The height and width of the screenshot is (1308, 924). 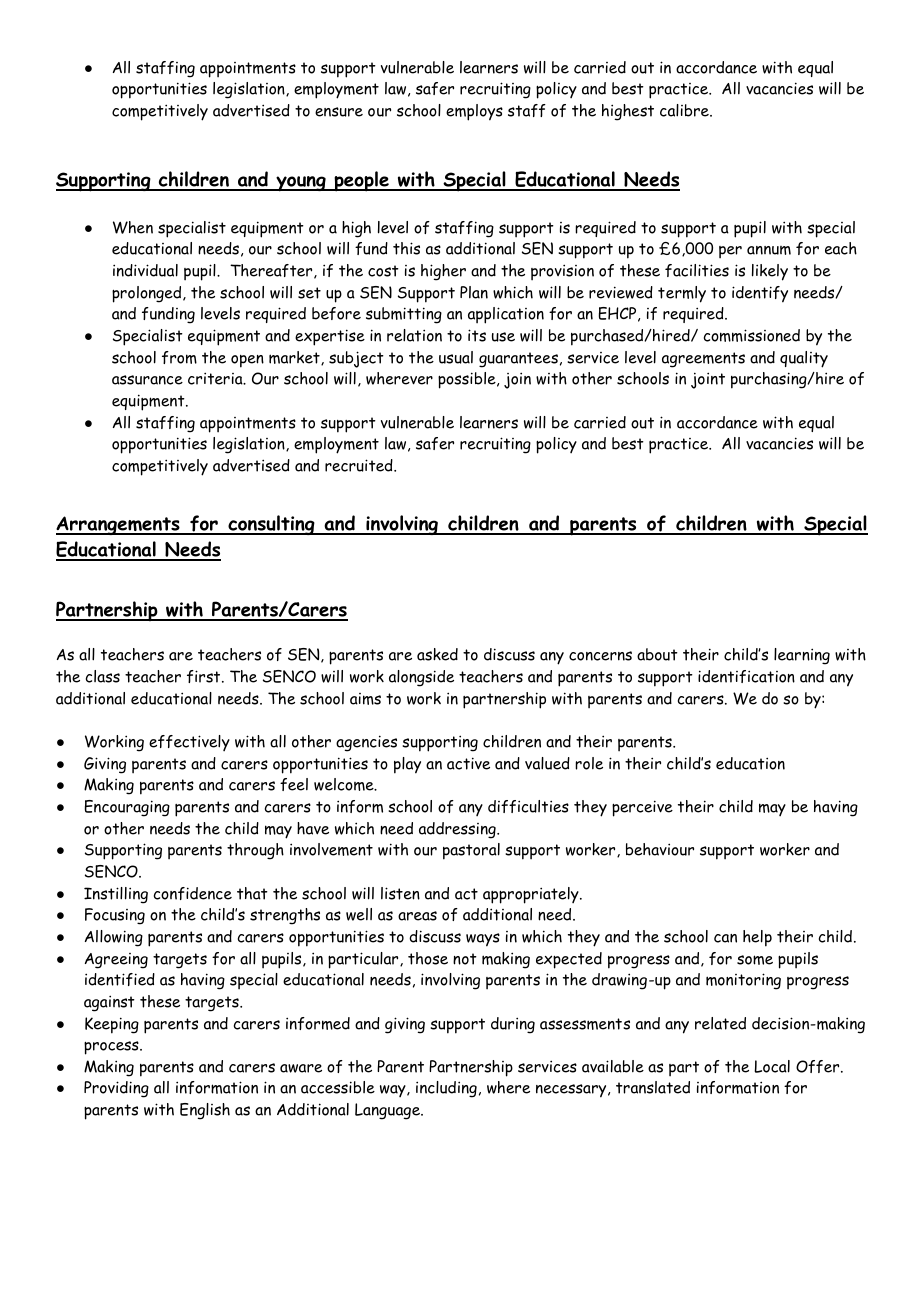 I want to click on pastoral, so click(x=471, y=851).
